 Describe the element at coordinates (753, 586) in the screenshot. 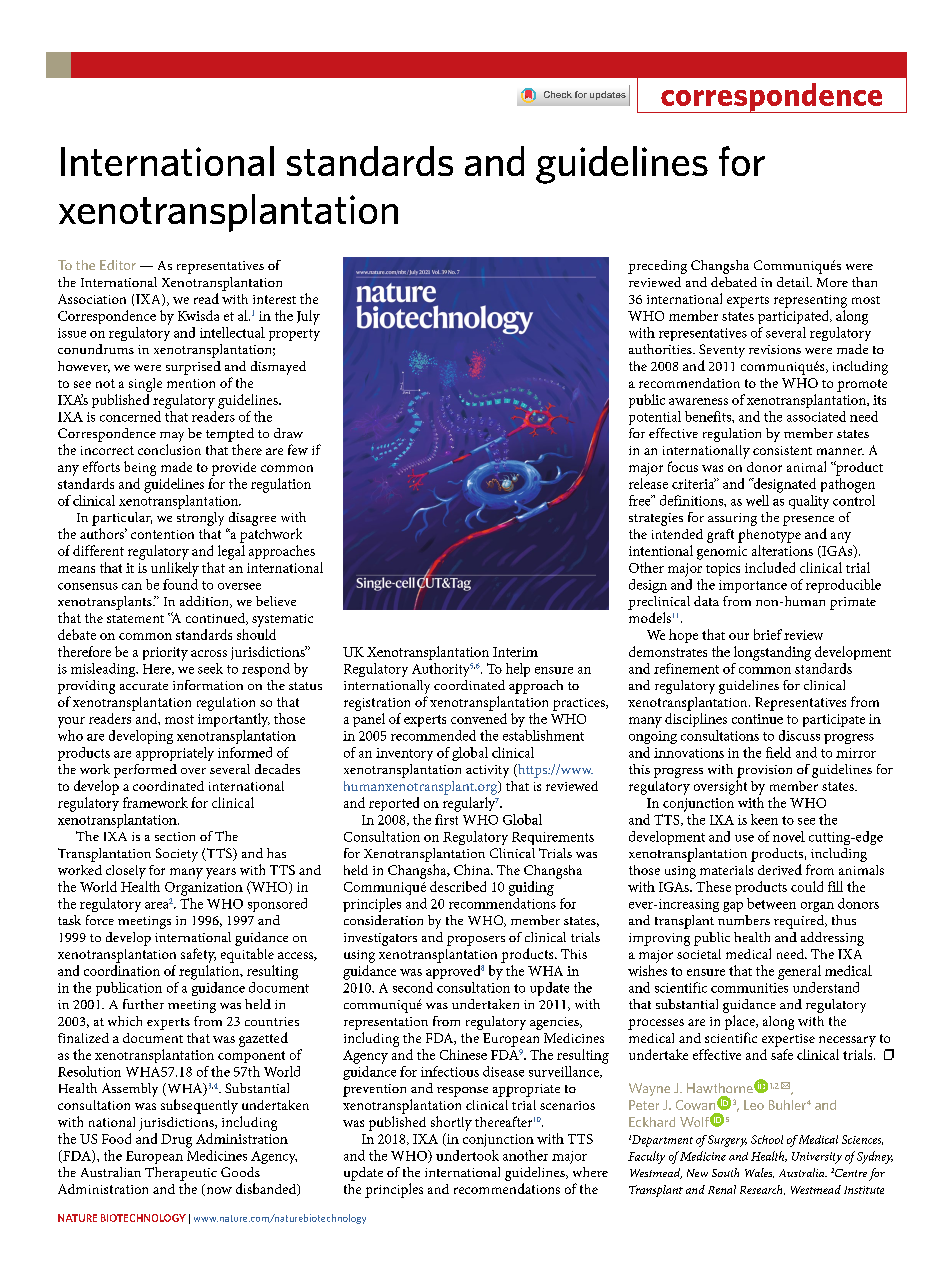

I see `importance` at that location.
